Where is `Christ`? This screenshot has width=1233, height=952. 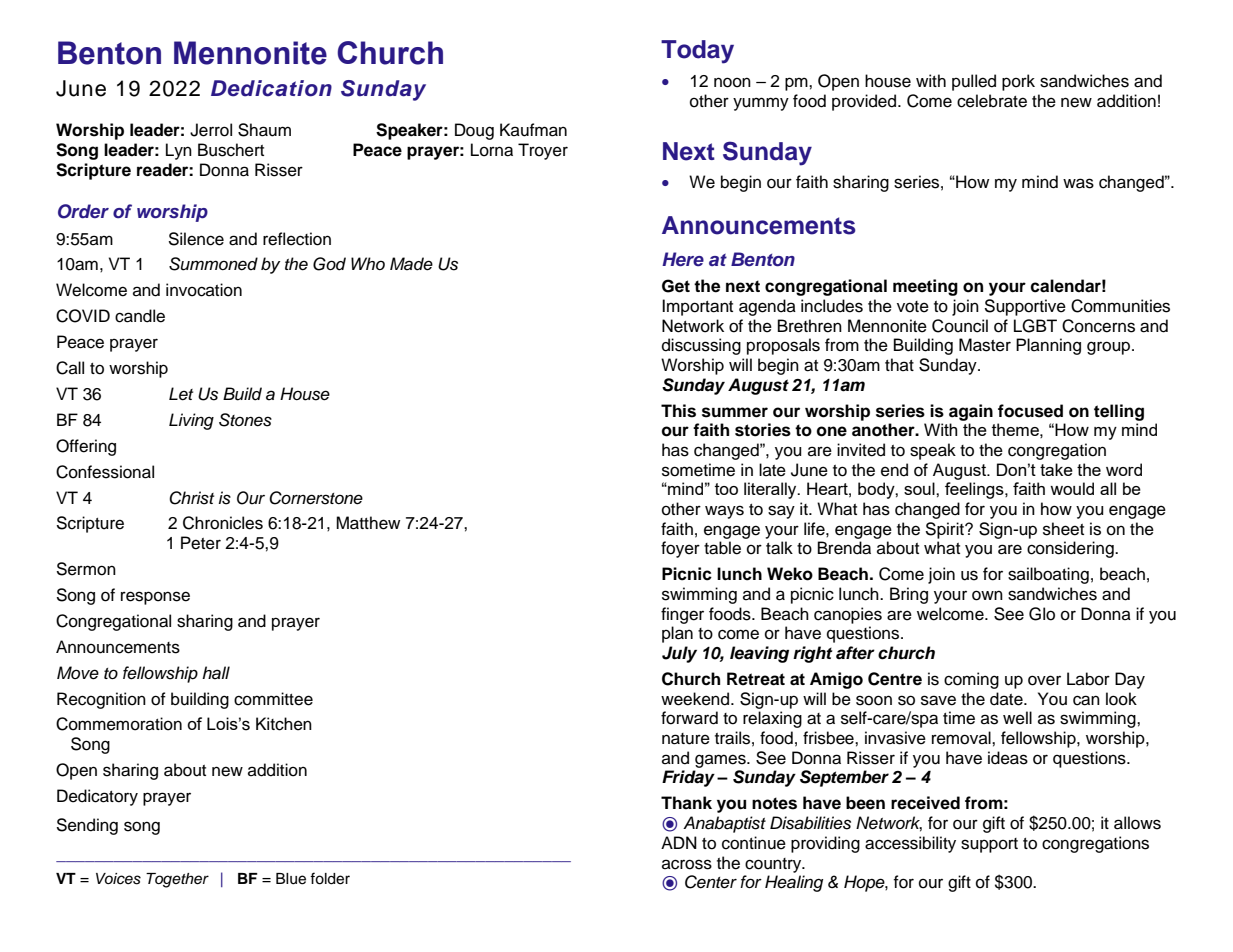
Christ is located at coordinates (191, 498).
